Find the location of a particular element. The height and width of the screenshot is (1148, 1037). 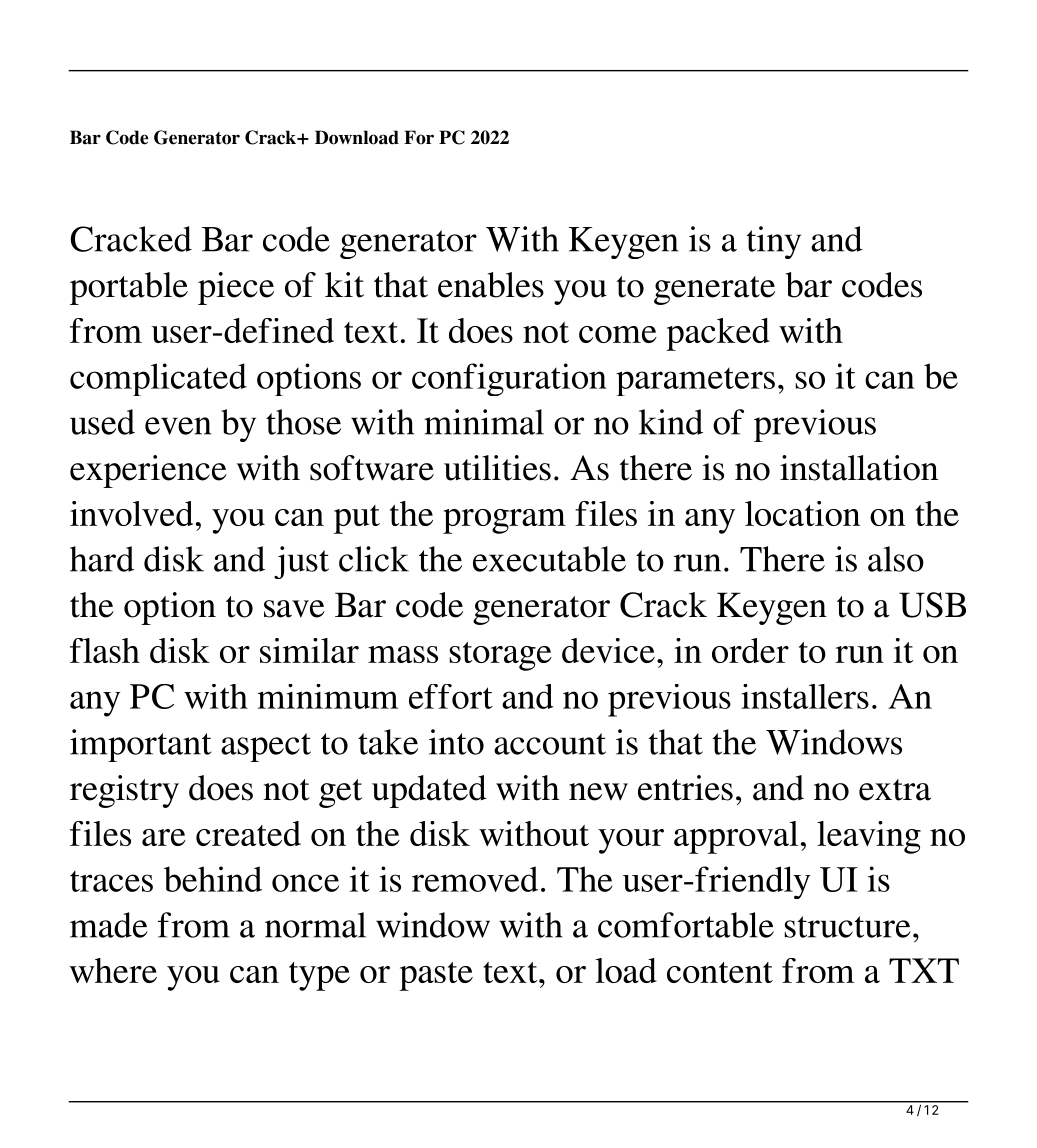

location is located at coordinates (802, 513).
